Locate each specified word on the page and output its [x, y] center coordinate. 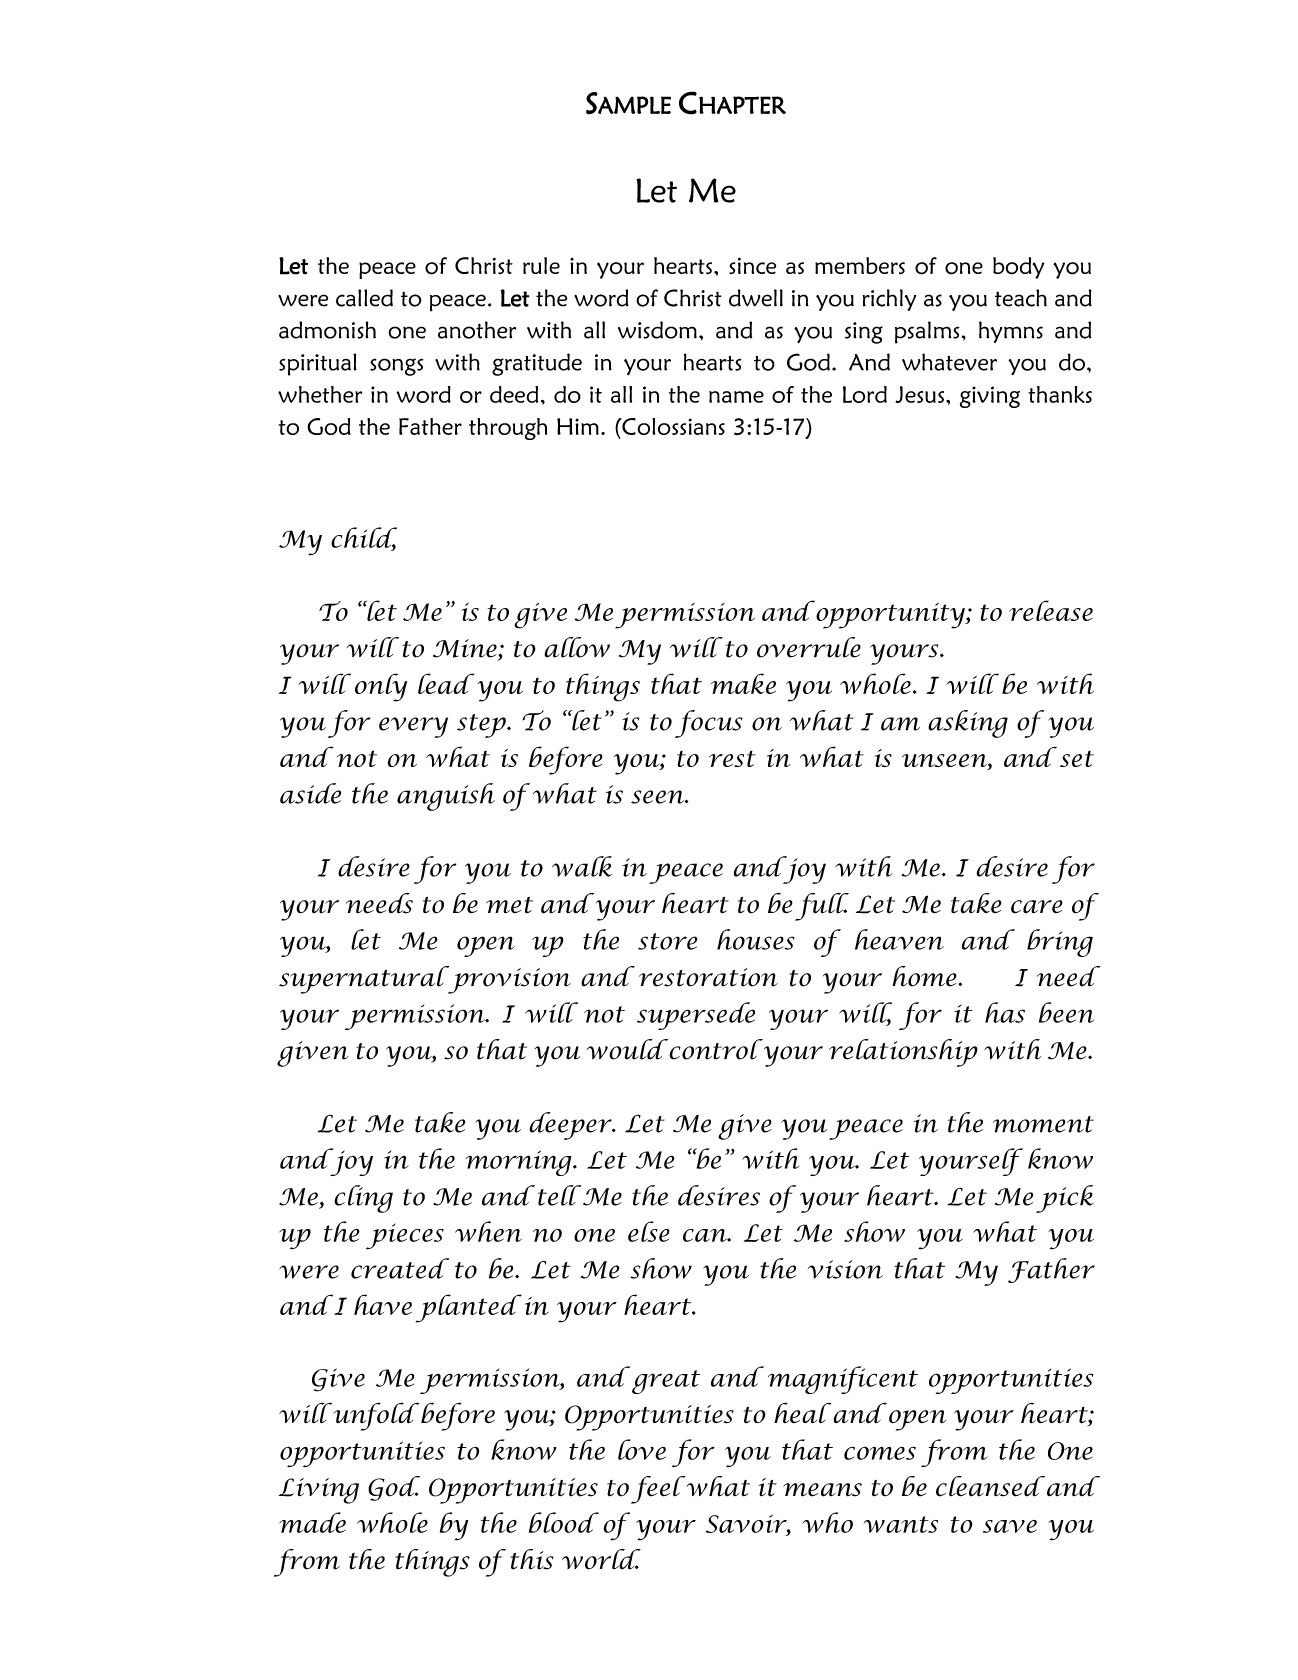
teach [1021, 298]
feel [658, 1490]
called [364, 298]
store [667, 941]
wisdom [657, 330]
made [312, 1522]
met [509, 905]
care [1037, 907]
